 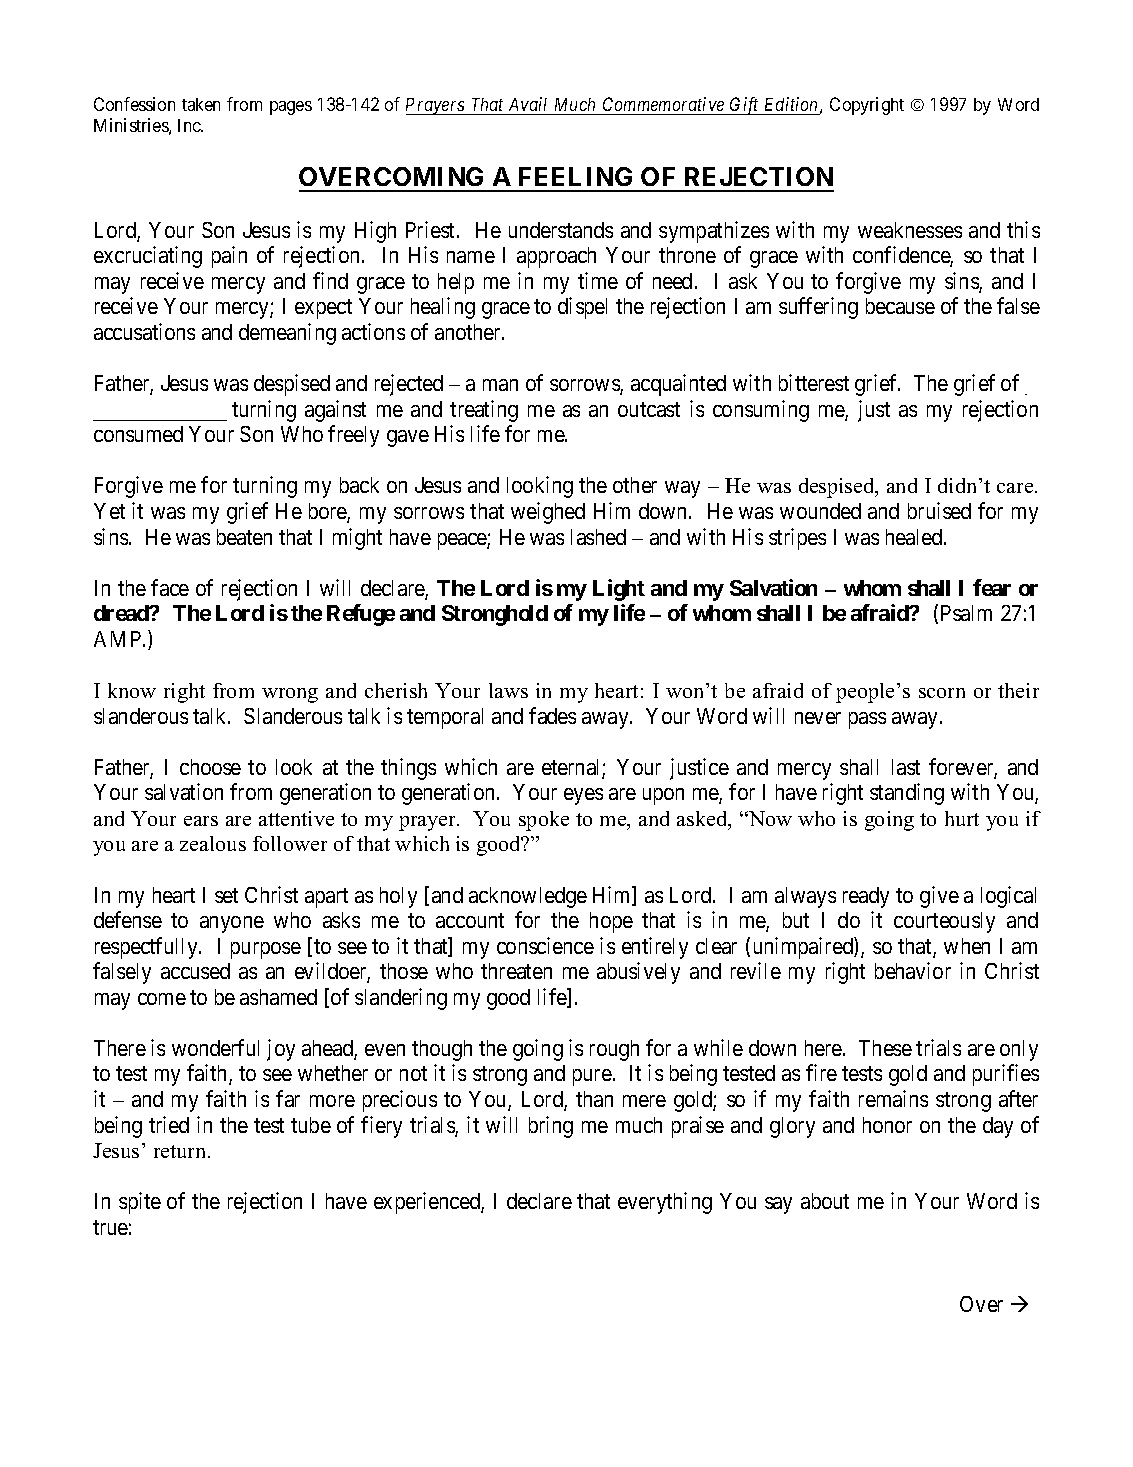 What do you see at coordinates (942, 693) in the screenshot?
I see `scorn` at bounding box center [942, 693].
